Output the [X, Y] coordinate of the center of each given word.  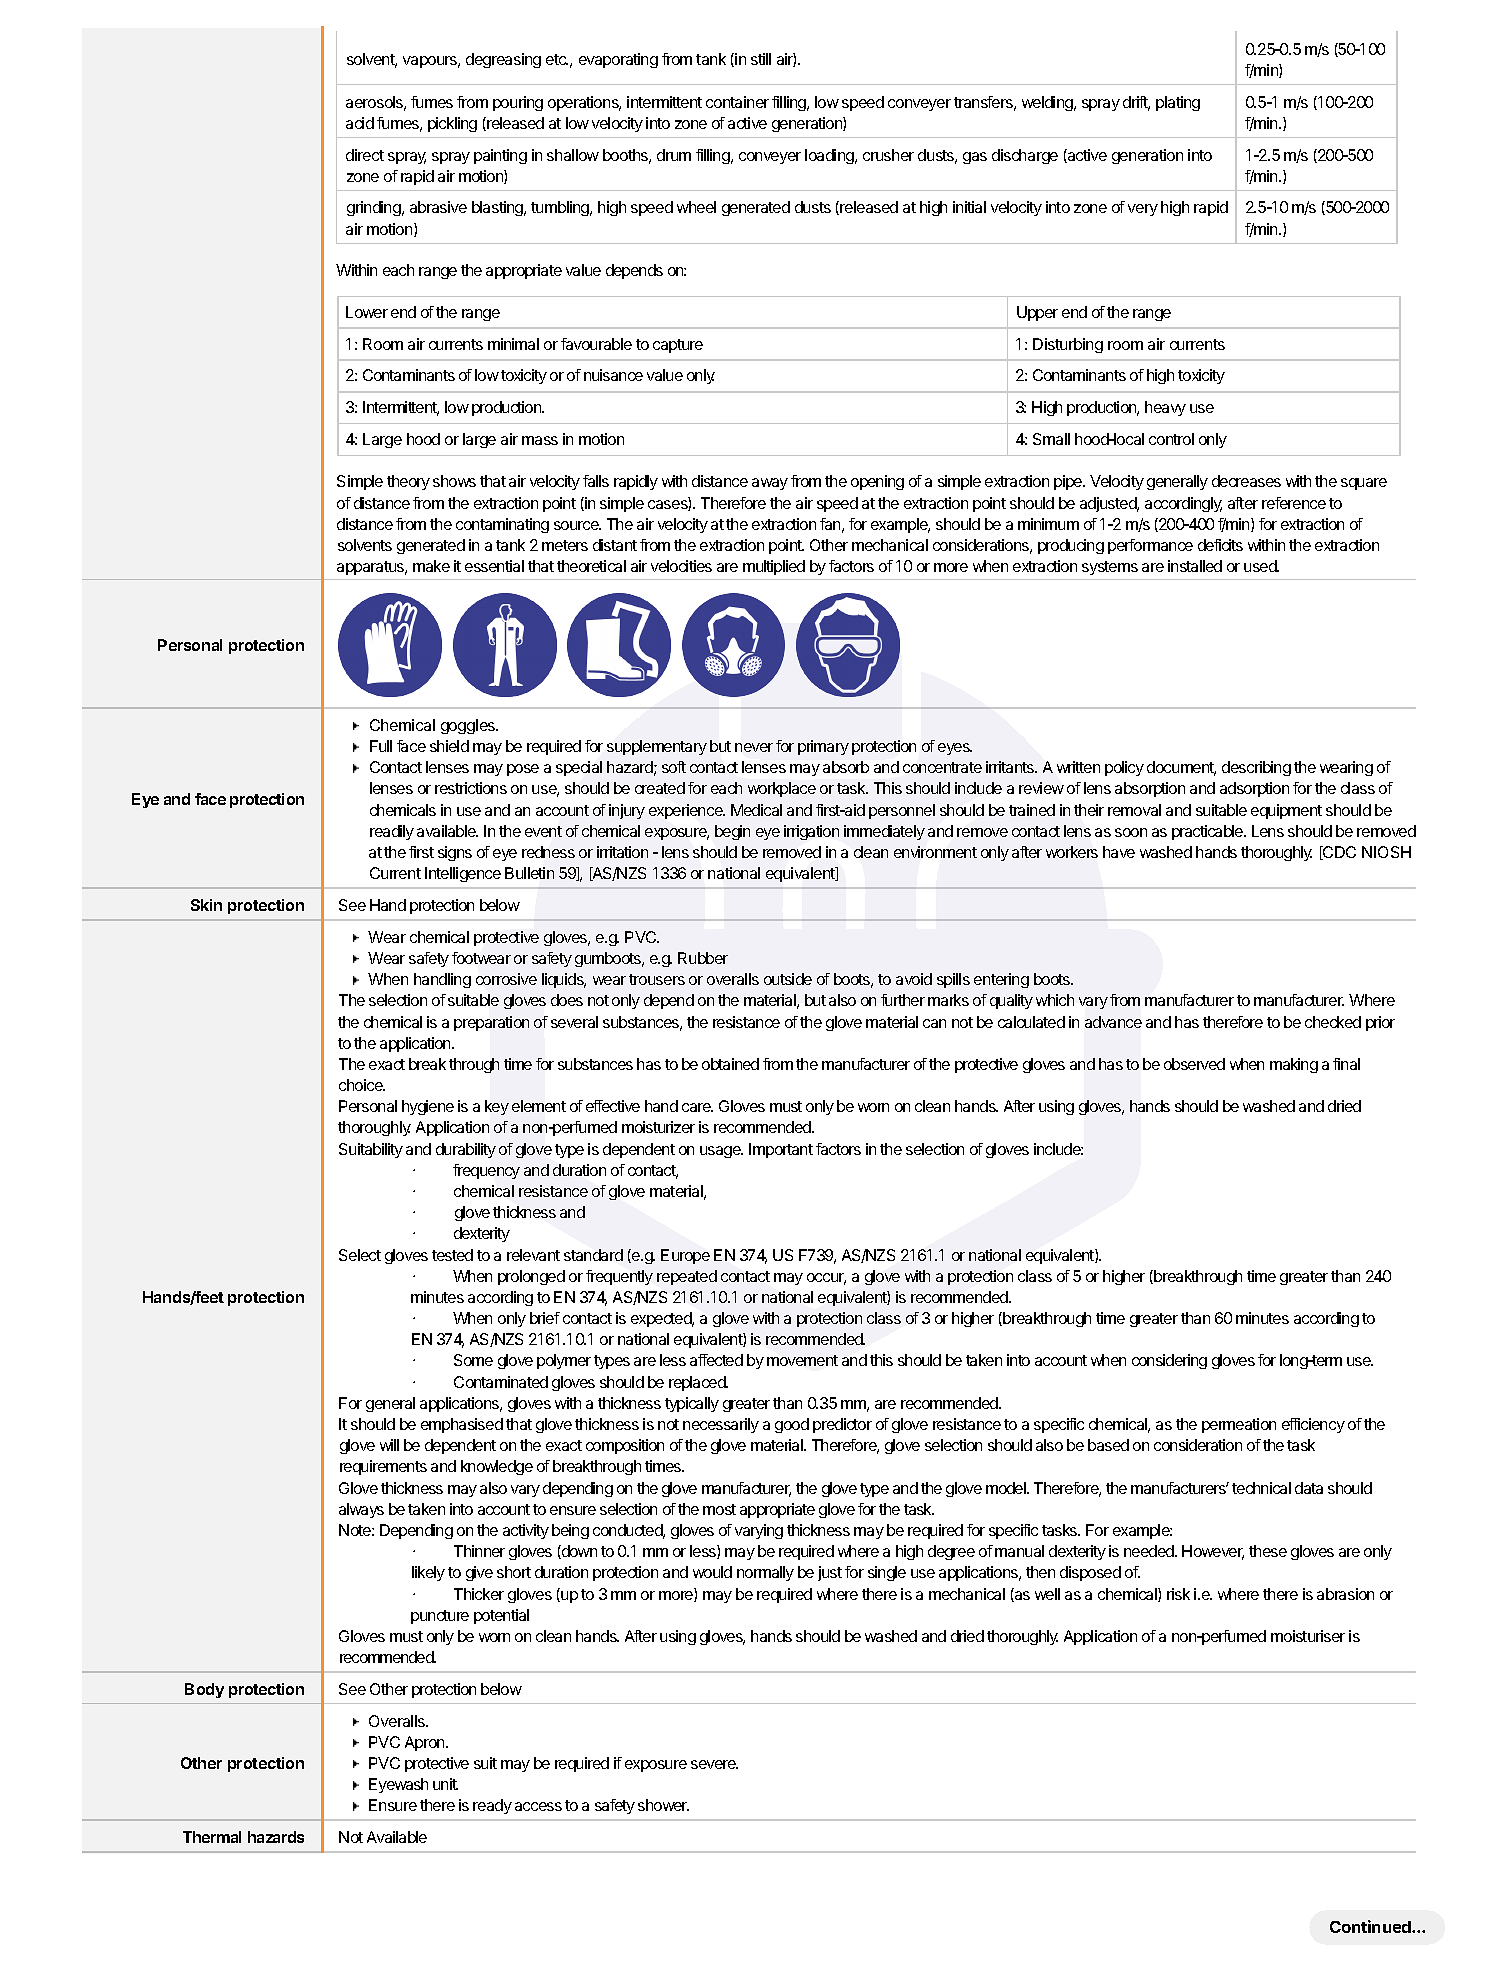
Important [781, 1150]
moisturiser [1308, 1636]
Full [381, 746]
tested [452, 1255]
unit [445, 1784]
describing [1256, 768]
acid [360, 123]
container [737, 102]
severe [714, 1764]
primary [823, 747]
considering [1169, 1361]
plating [1178, 103]
